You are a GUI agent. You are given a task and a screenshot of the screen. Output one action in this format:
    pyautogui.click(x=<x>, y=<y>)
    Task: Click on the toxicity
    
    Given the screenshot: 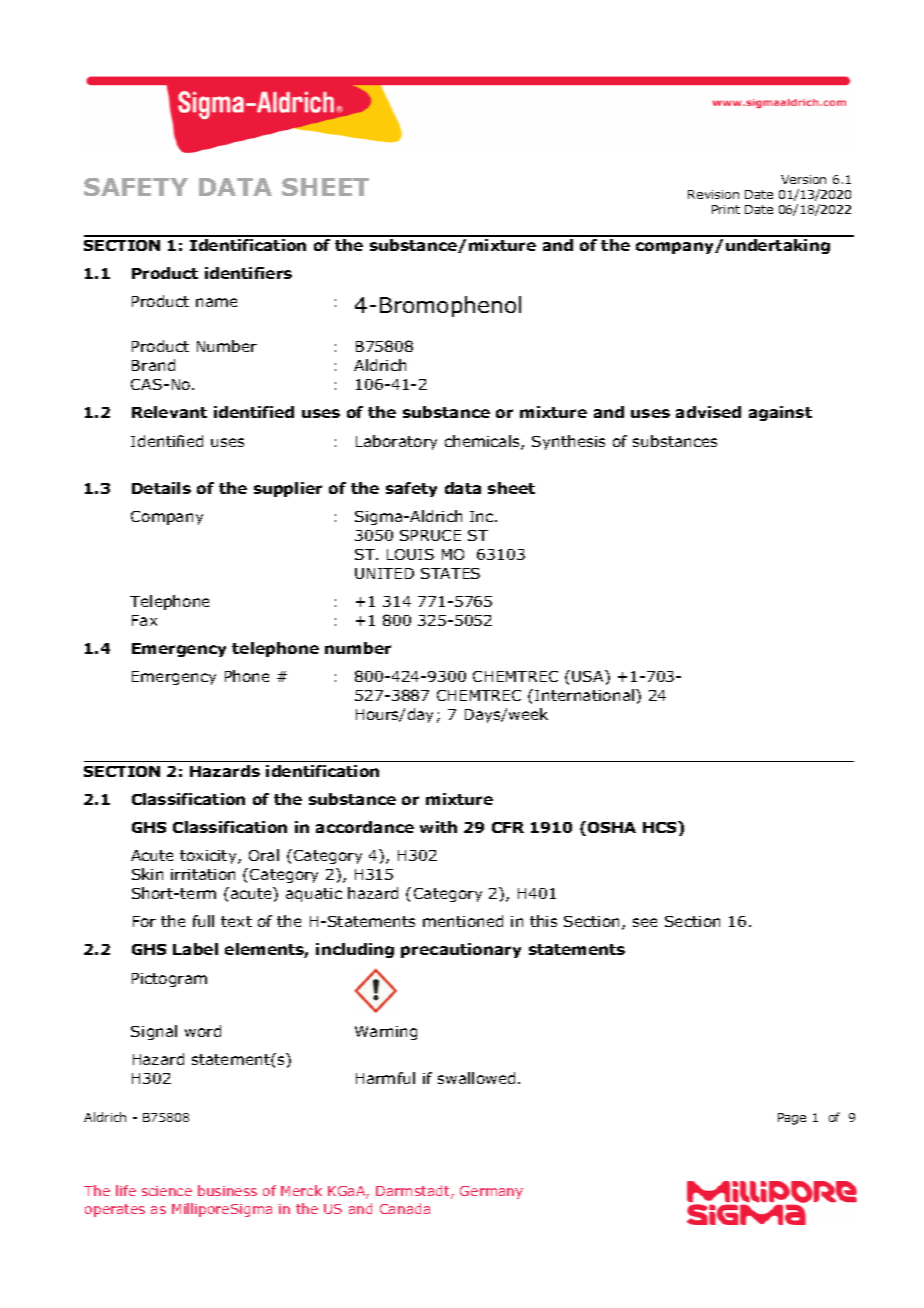 What is the action you would take?
    pyautogui.click(x=209, y=857)
